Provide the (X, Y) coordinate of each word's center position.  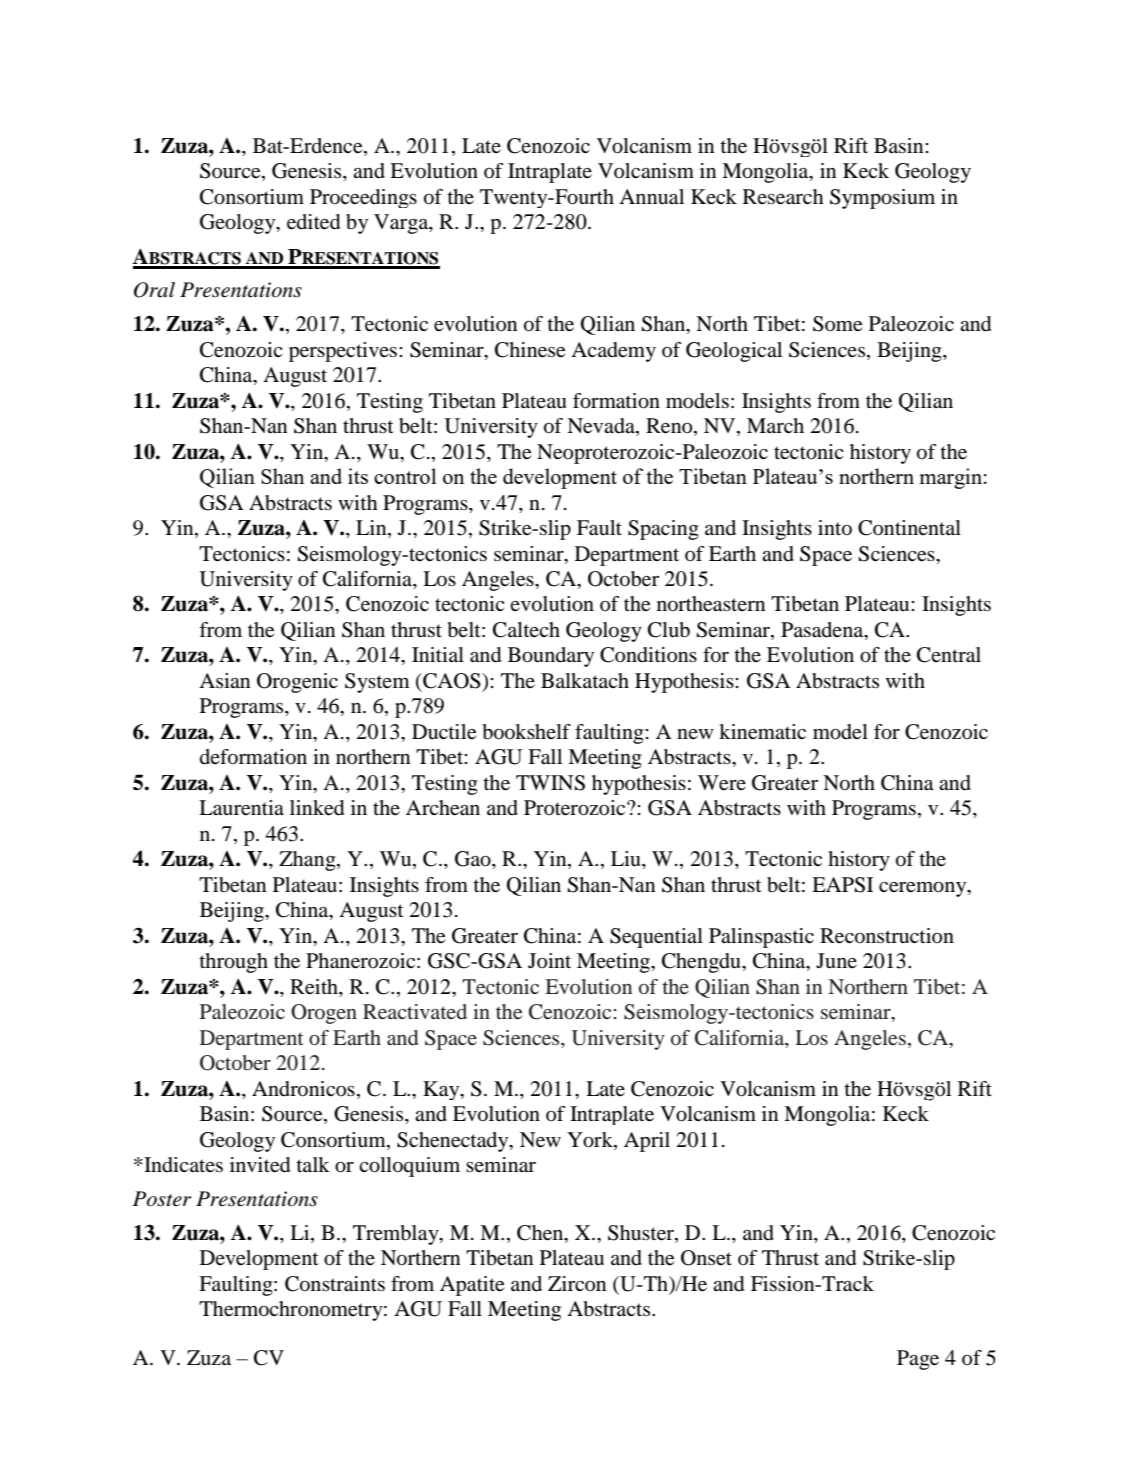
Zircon (577, 1284)
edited (313, 222)
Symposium (882, 199)
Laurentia (241, 808)
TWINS (550, 783)
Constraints (335, 1284)
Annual (651, 197)
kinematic (762, 732)
